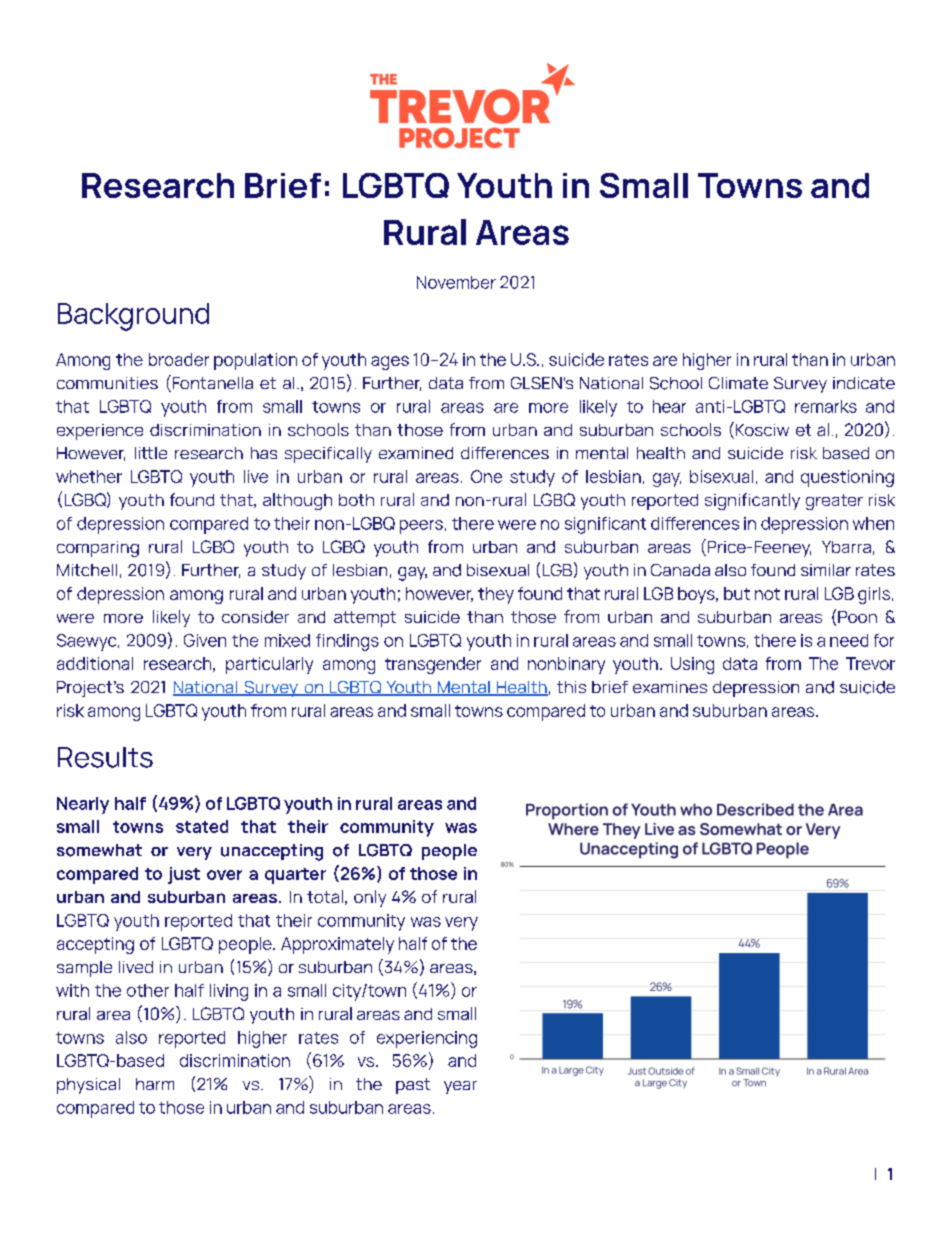 This screenshot has width=952, height=1233. Describe the element at coordinates (847, 478) in the screenshot. I see `questioning` at that location.
